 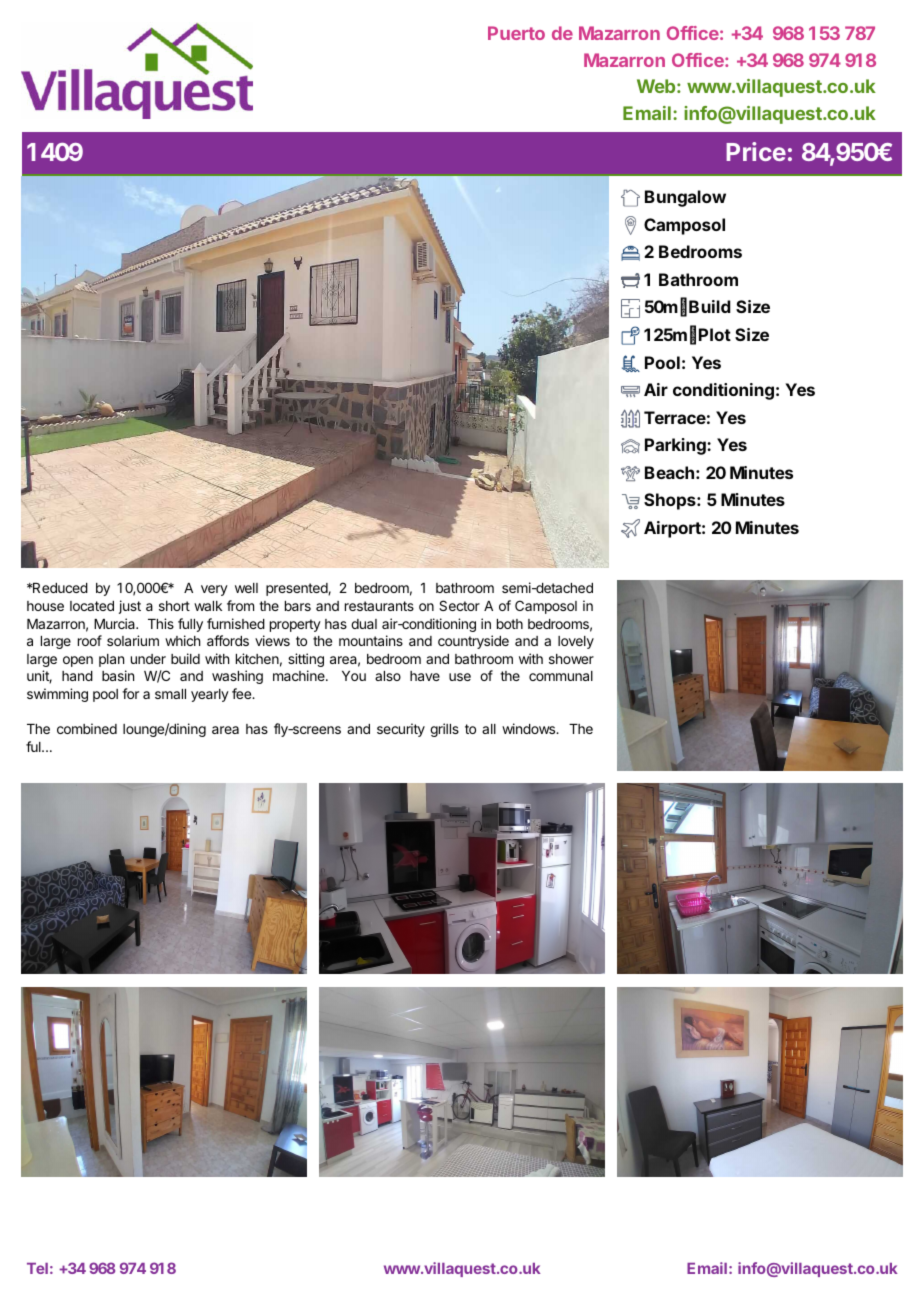 What do you see at coordinates (530, 728) in the page?
I see `windows` at bounding box center [530, 728].
